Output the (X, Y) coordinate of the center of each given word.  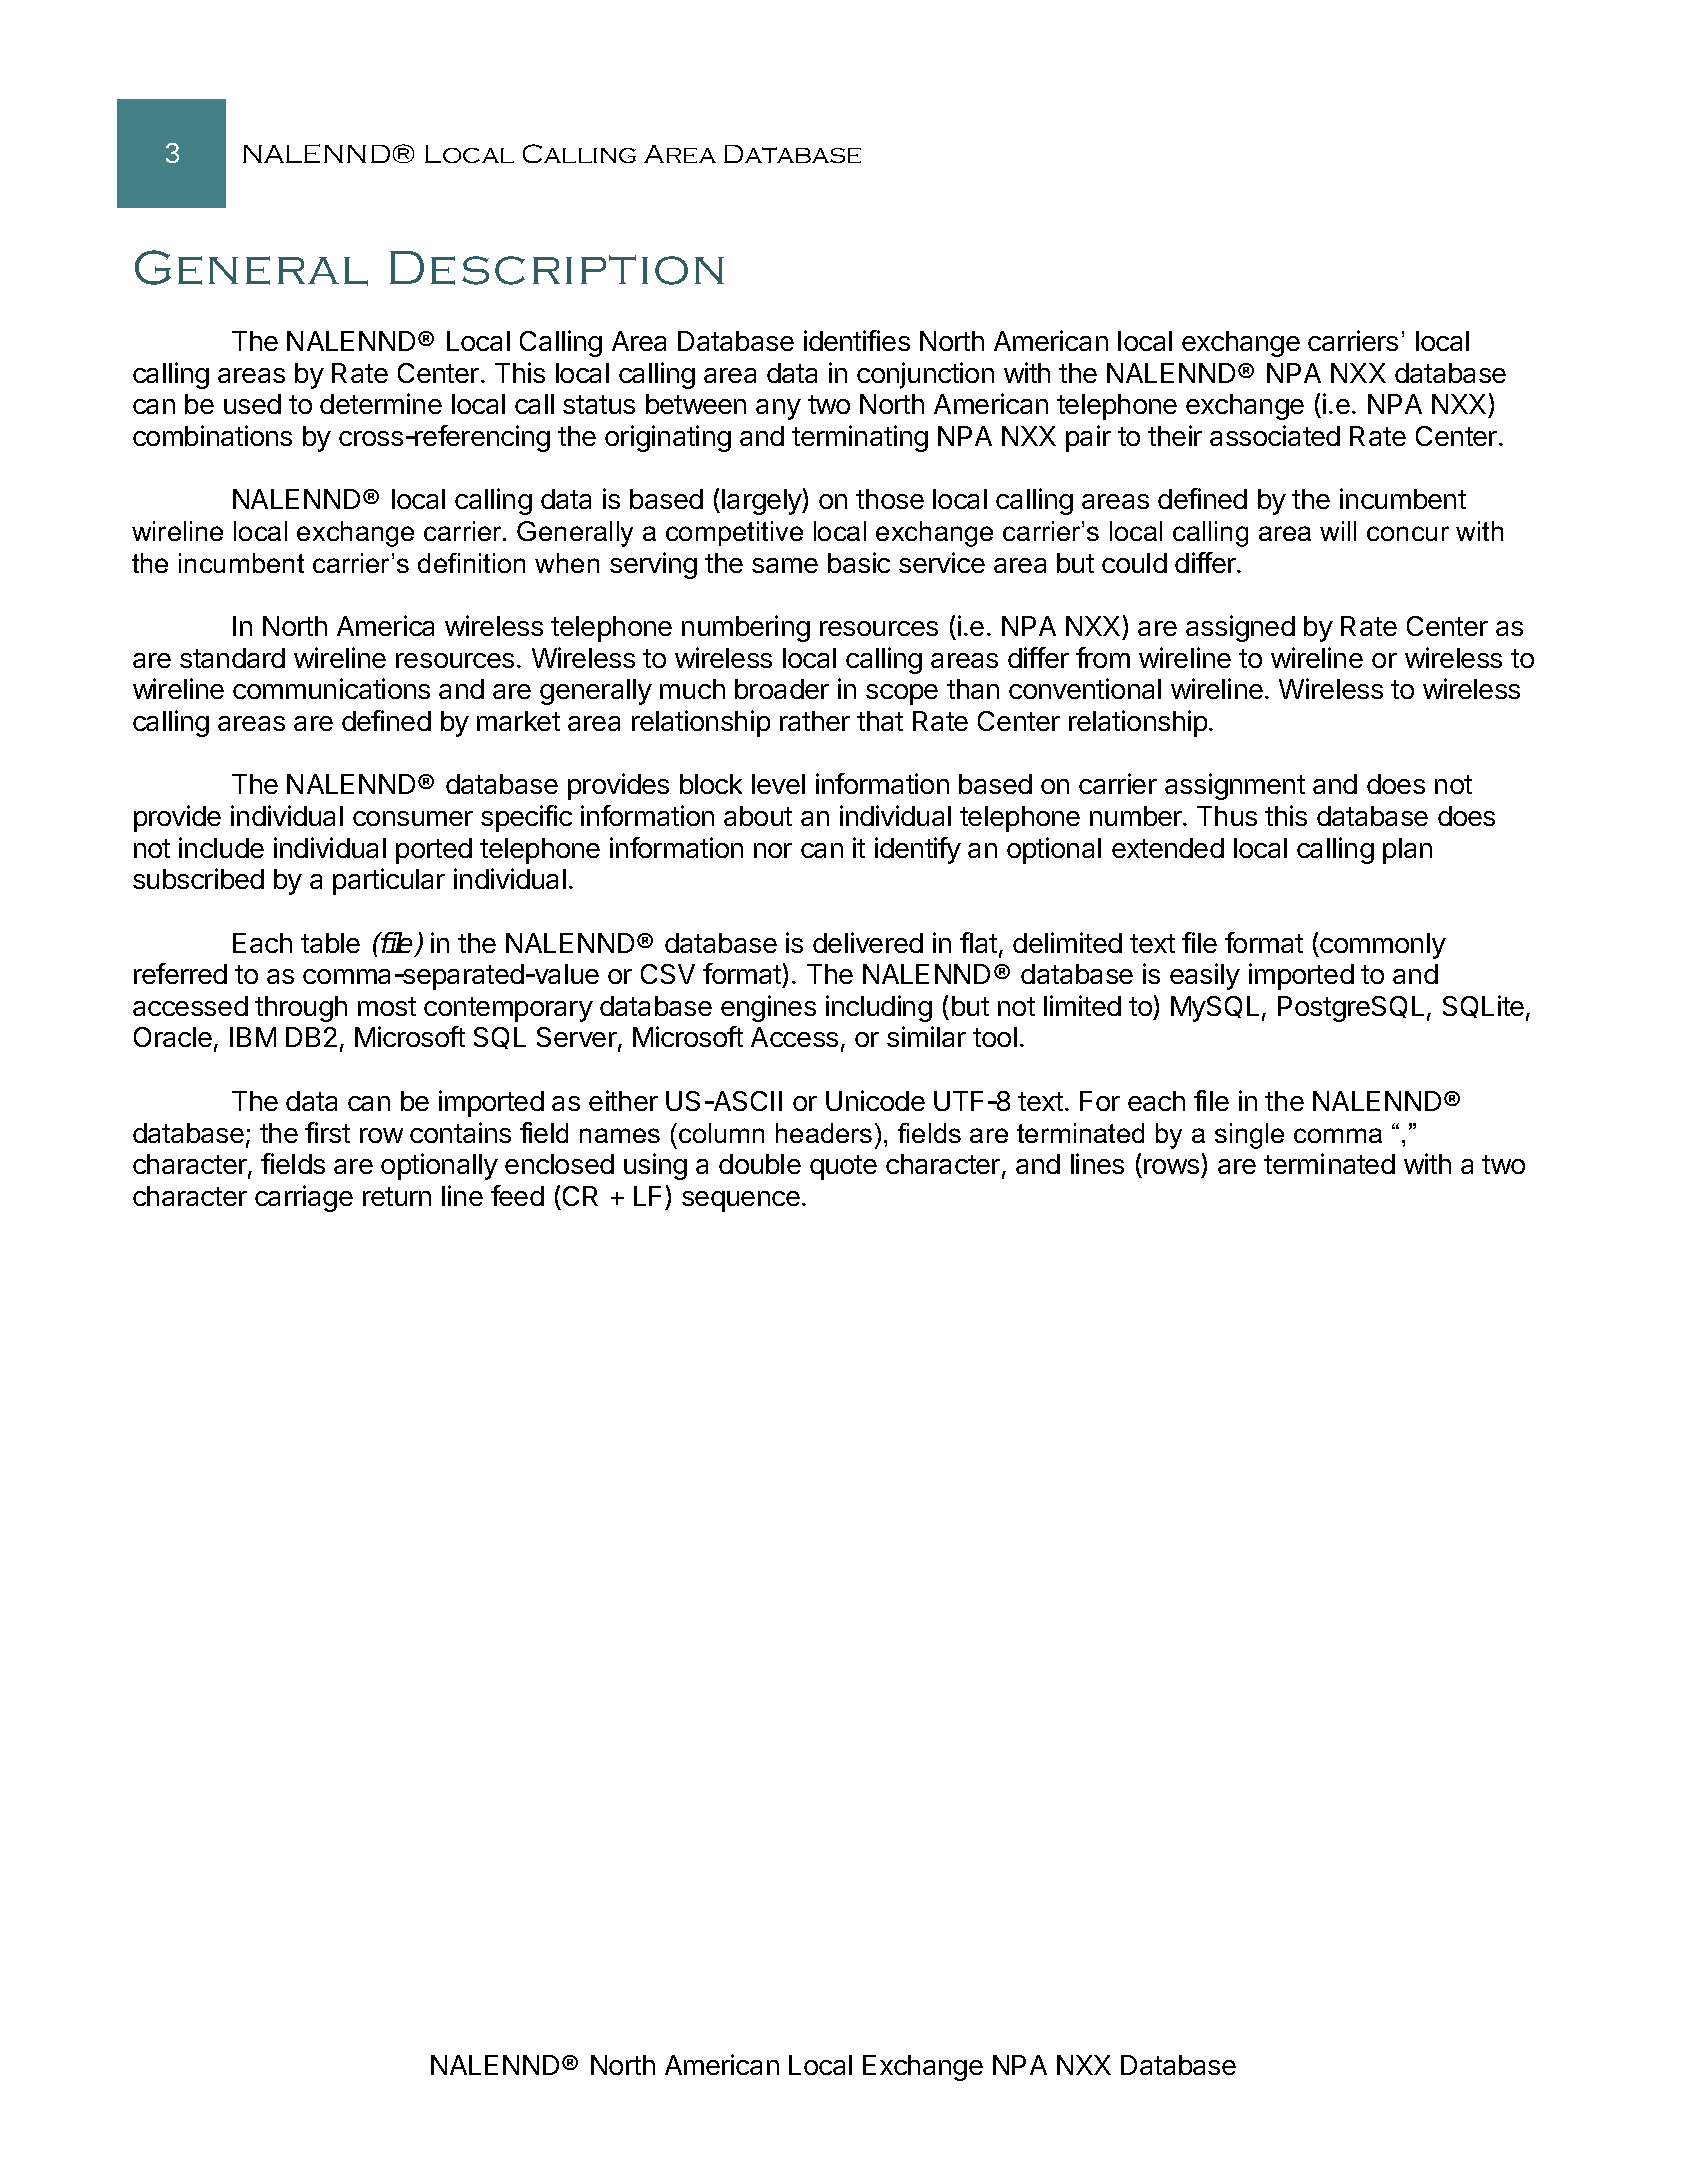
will (1338, 531)
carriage (304, 1198)
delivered (868, 942)
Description (557, 268)
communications (331, 688)
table (330, 943)
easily (1205, 976)
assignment (1235, 786)
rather (815, 721)
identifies (857, 340)
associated (1275, 435)
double (760, 1164)
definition (471, 563)
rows (1173, 1168)
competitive (734, 533)
